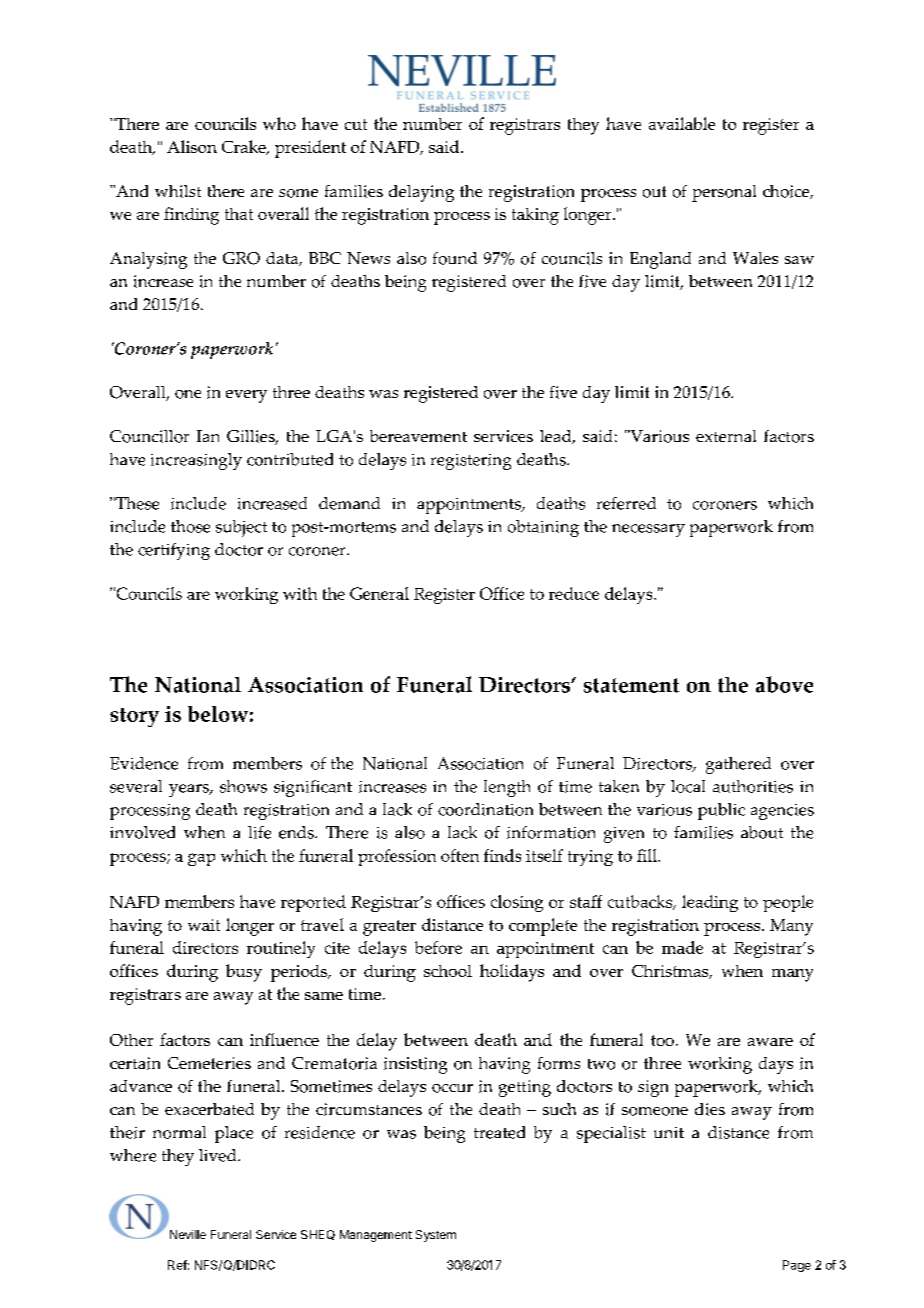 The image size is (924, 1308). Describe the element at coordinates (418, 436) in the image. I see `bereavement` at that location.
